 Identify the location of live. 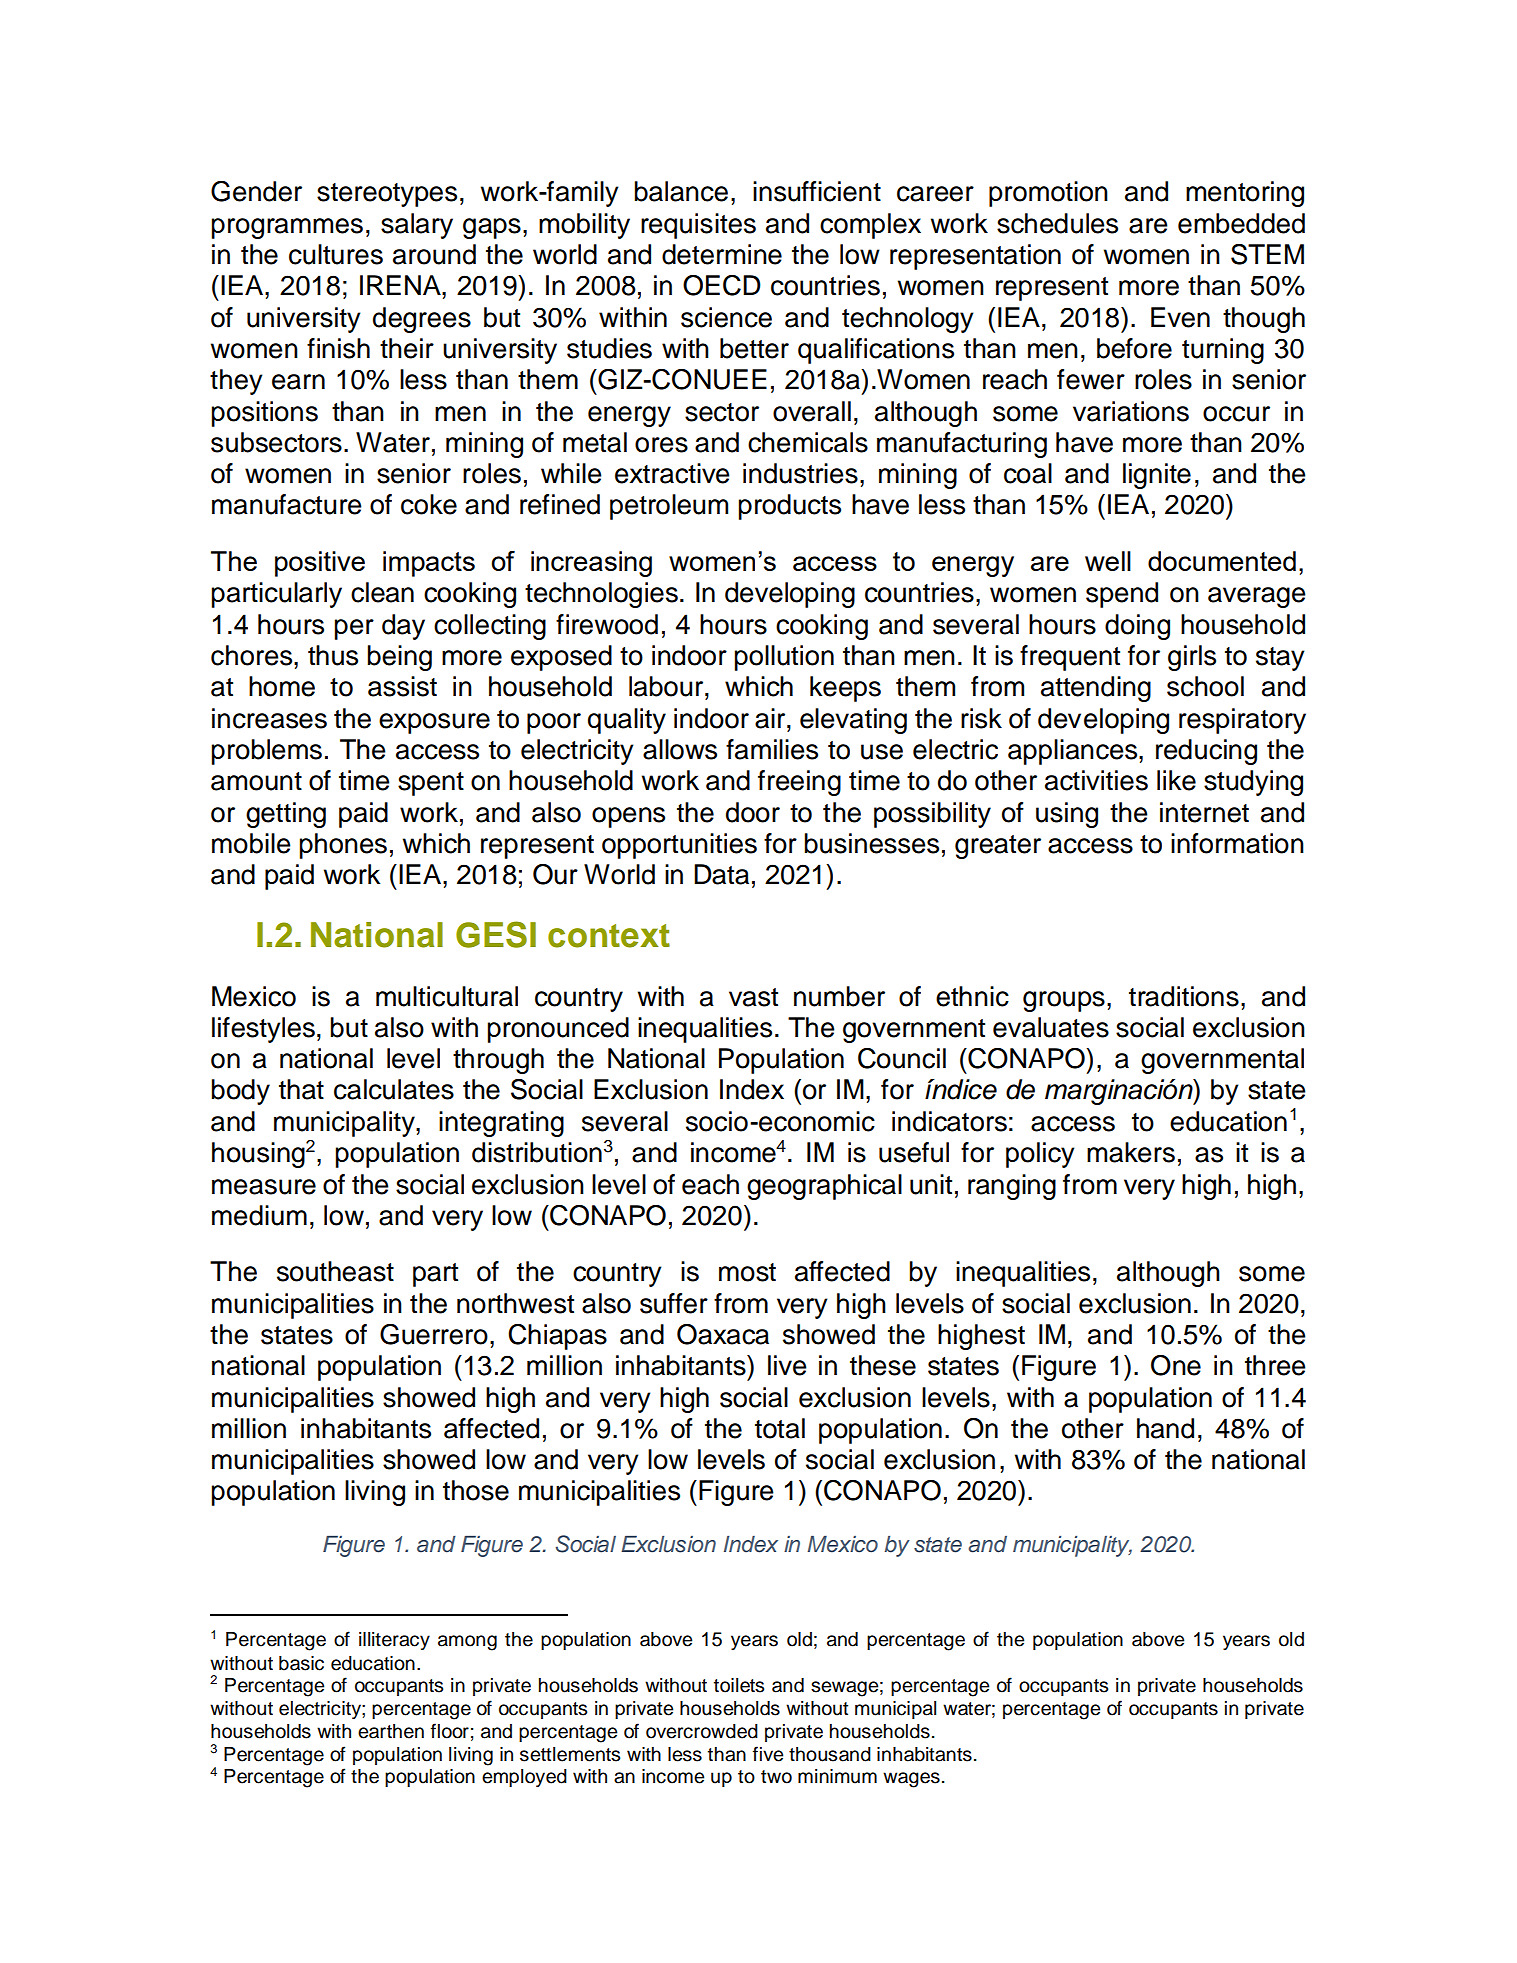
(787, 1365).
